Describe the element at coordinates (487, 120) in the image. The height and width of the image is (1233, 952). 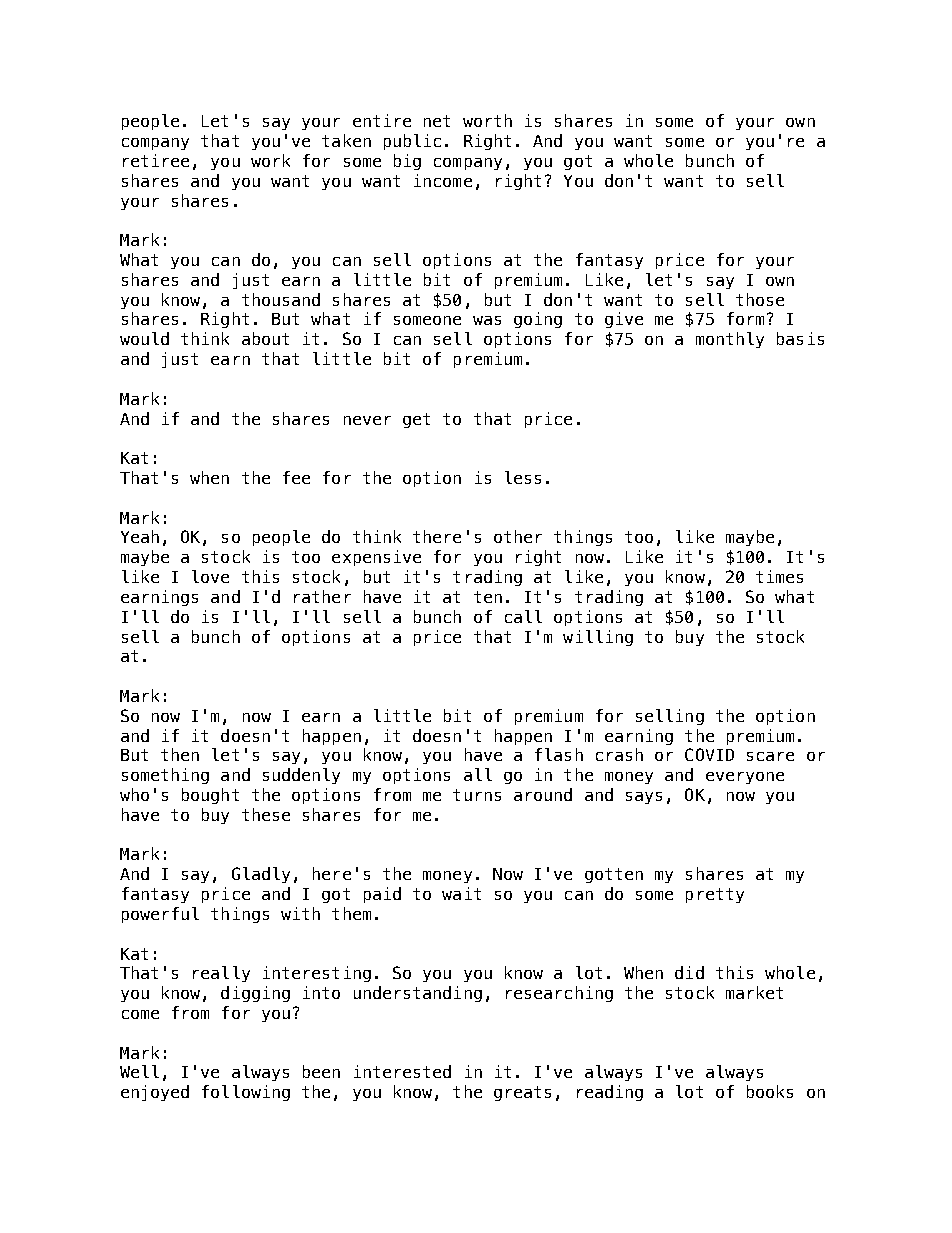
I see `worth` at that location.
